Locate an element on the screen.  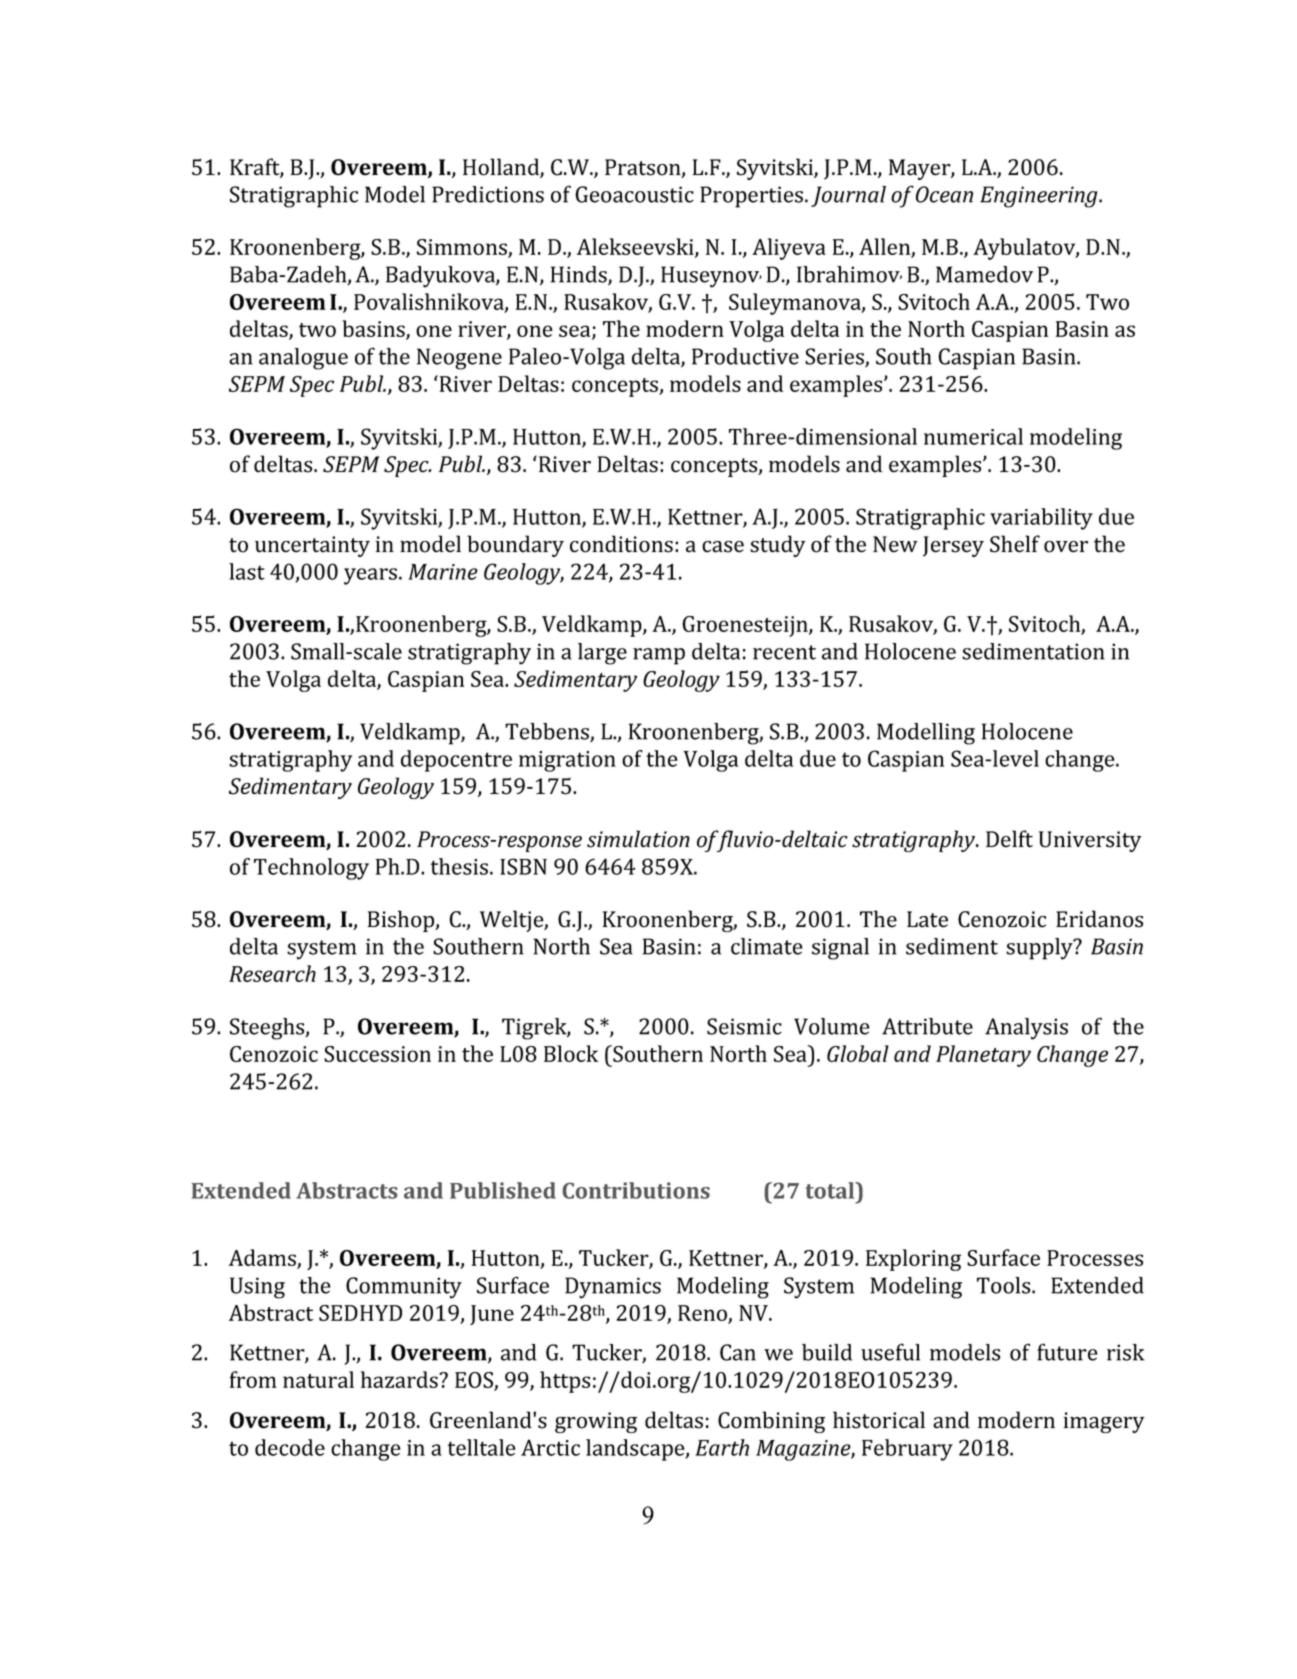
natural is located at coordinates (318, 1379).
